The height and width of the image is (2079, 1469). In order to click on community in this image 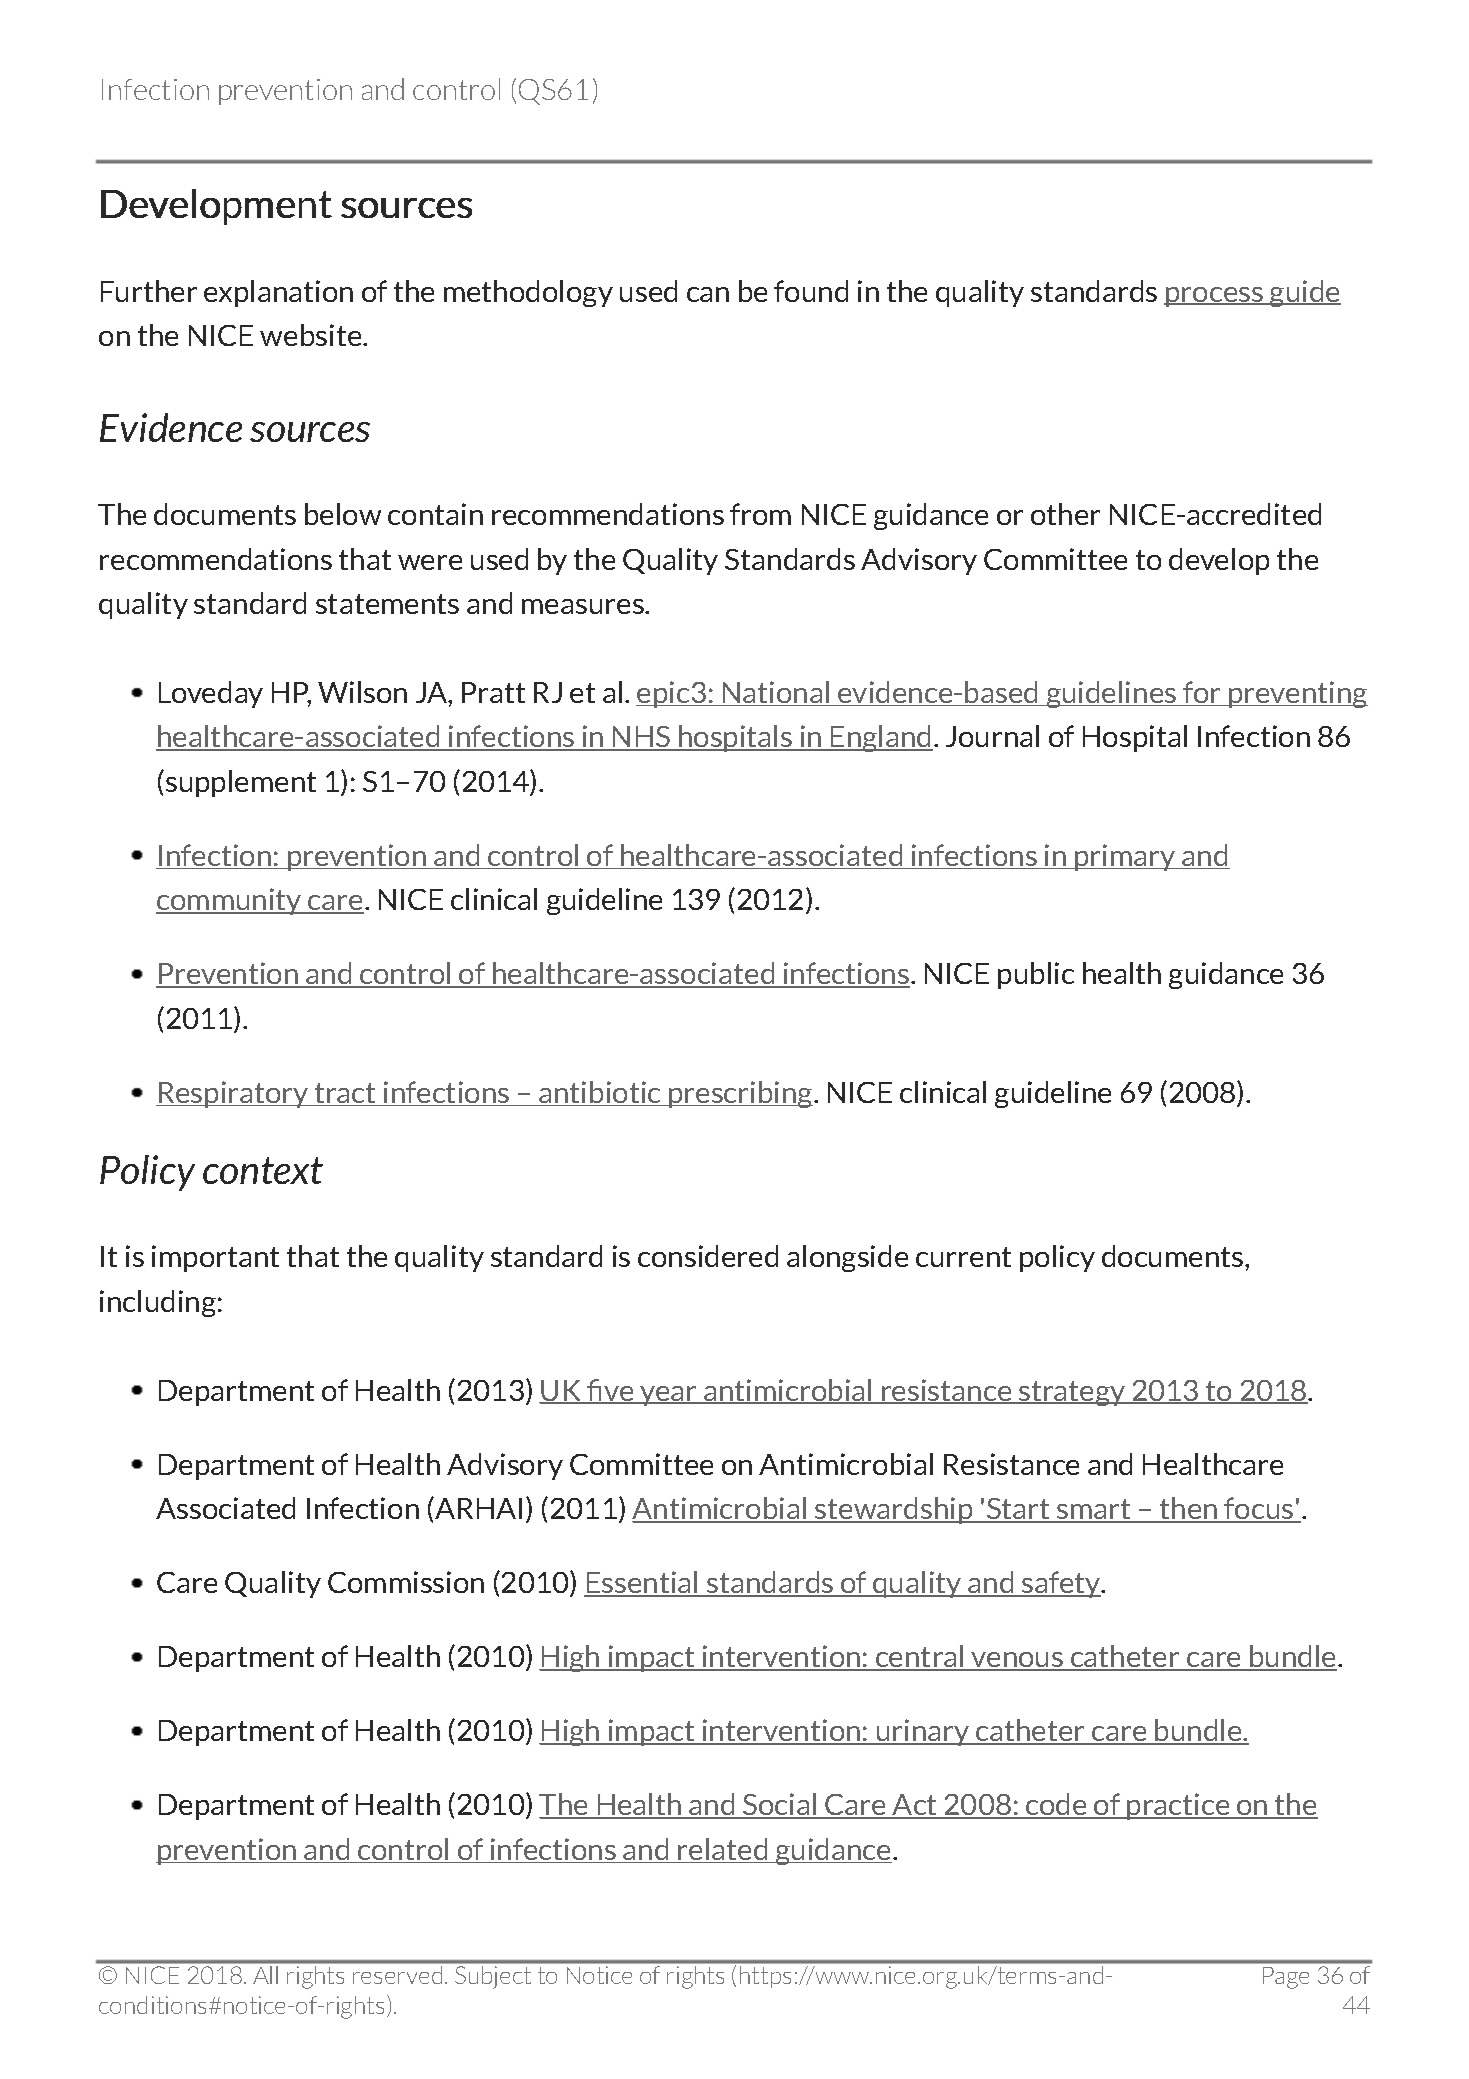, I will do `click(230, 901)`.
